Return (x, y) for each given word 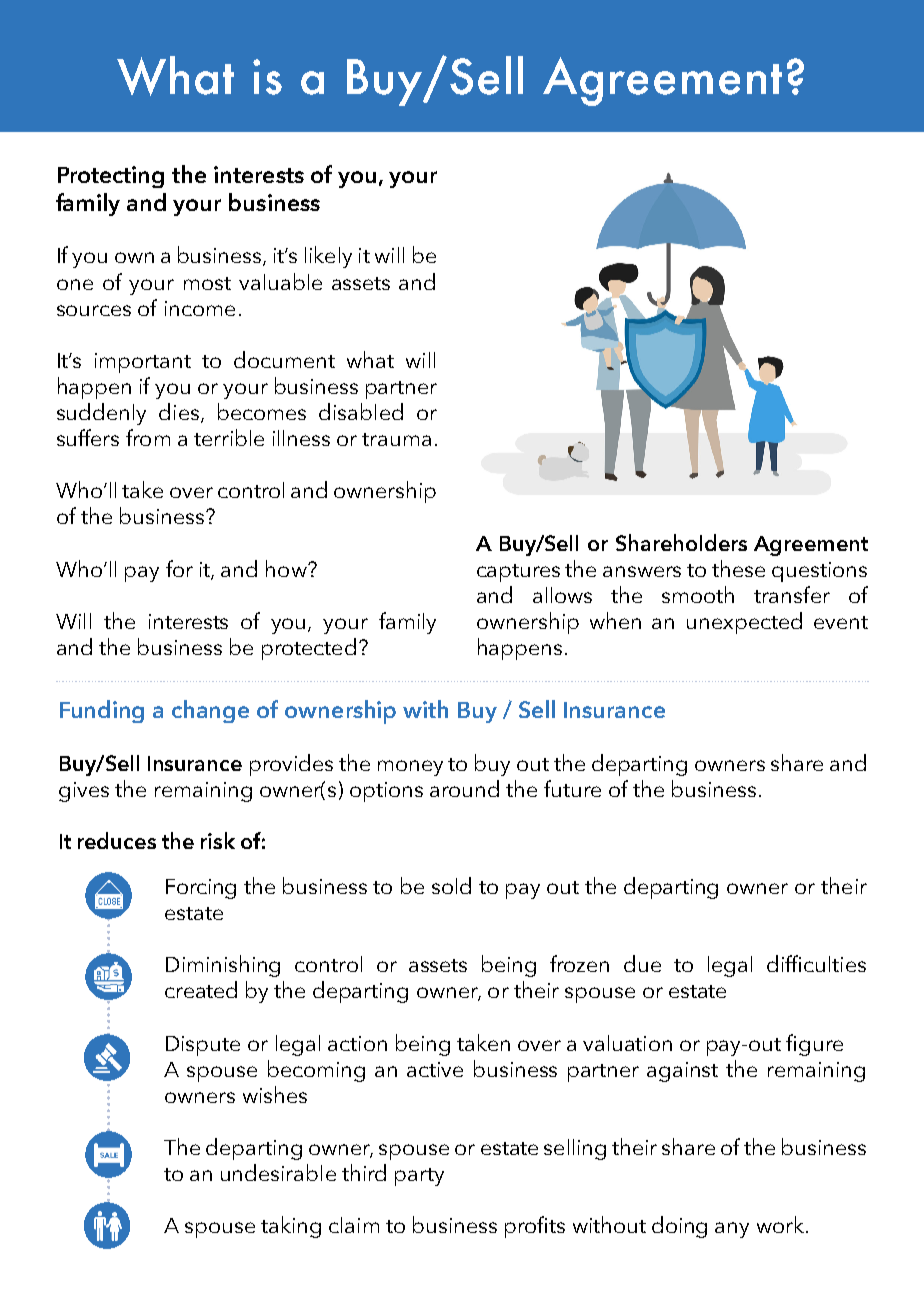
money (410, 768)
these (738, 568)
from (148, 437)
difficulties (816, 963)
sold (451, 885)
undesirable (278, 1172)
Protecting (111, 177)
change (210, 711)
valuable (280, 281)
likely (328, 257)
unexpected (744, 623)
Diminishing (223, 966)
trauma (396, 439)
